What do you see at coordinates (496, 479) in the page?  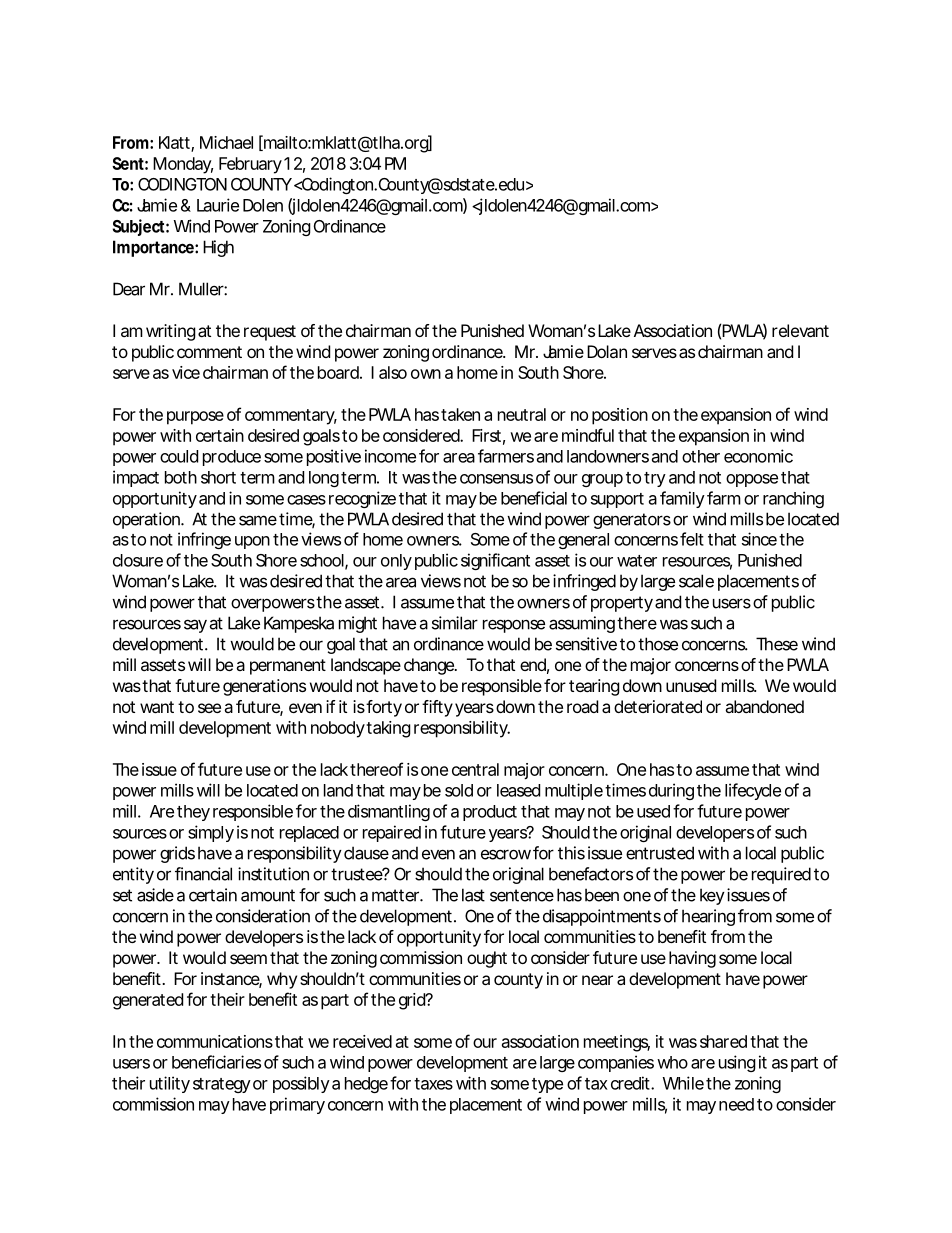 I see `consensus` at bounding box center [496, 479].
